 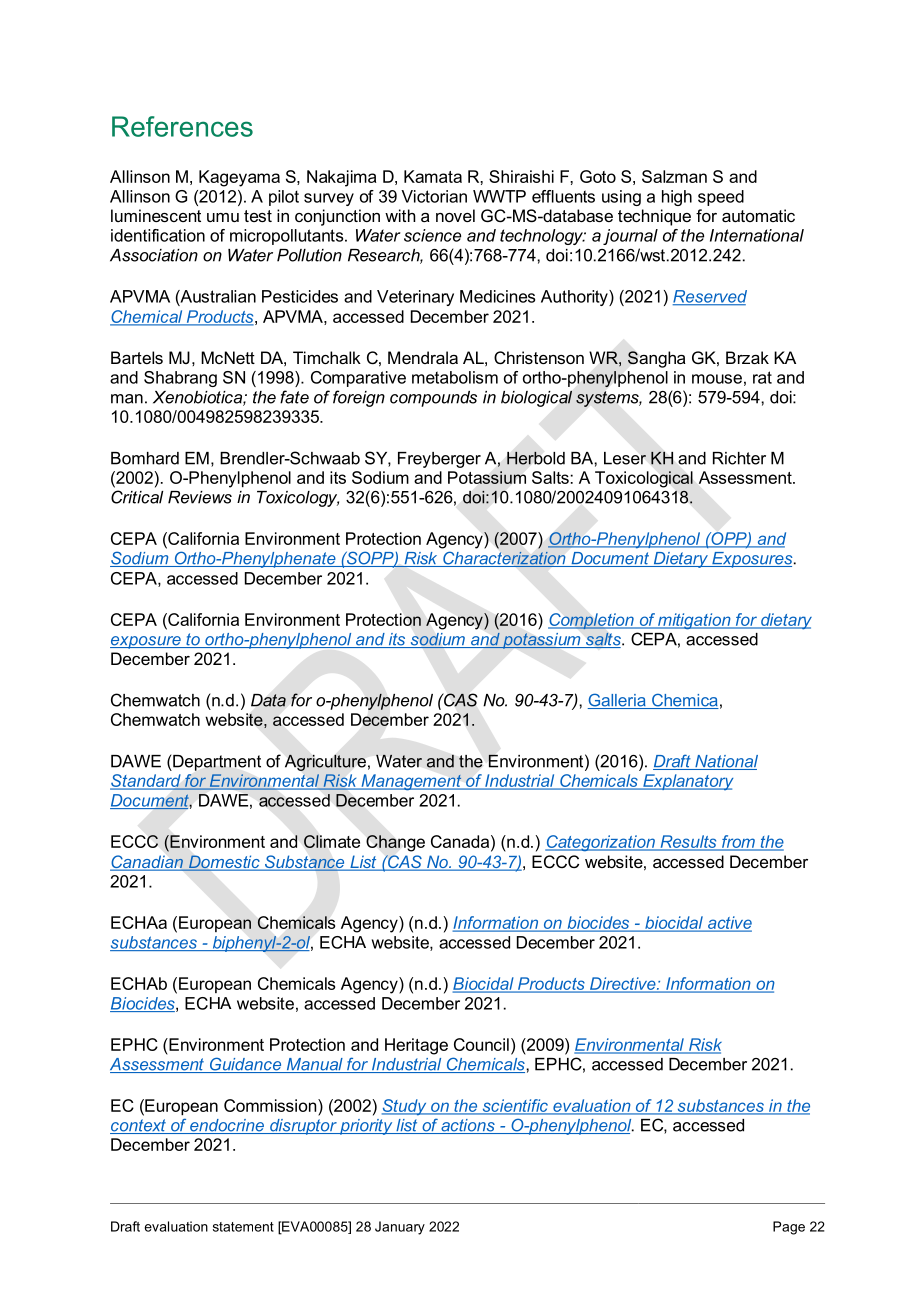 What do you see at coordinates (243, 1227) in the screenshot?
I see `statement` at bounding box center [243, 1227].
